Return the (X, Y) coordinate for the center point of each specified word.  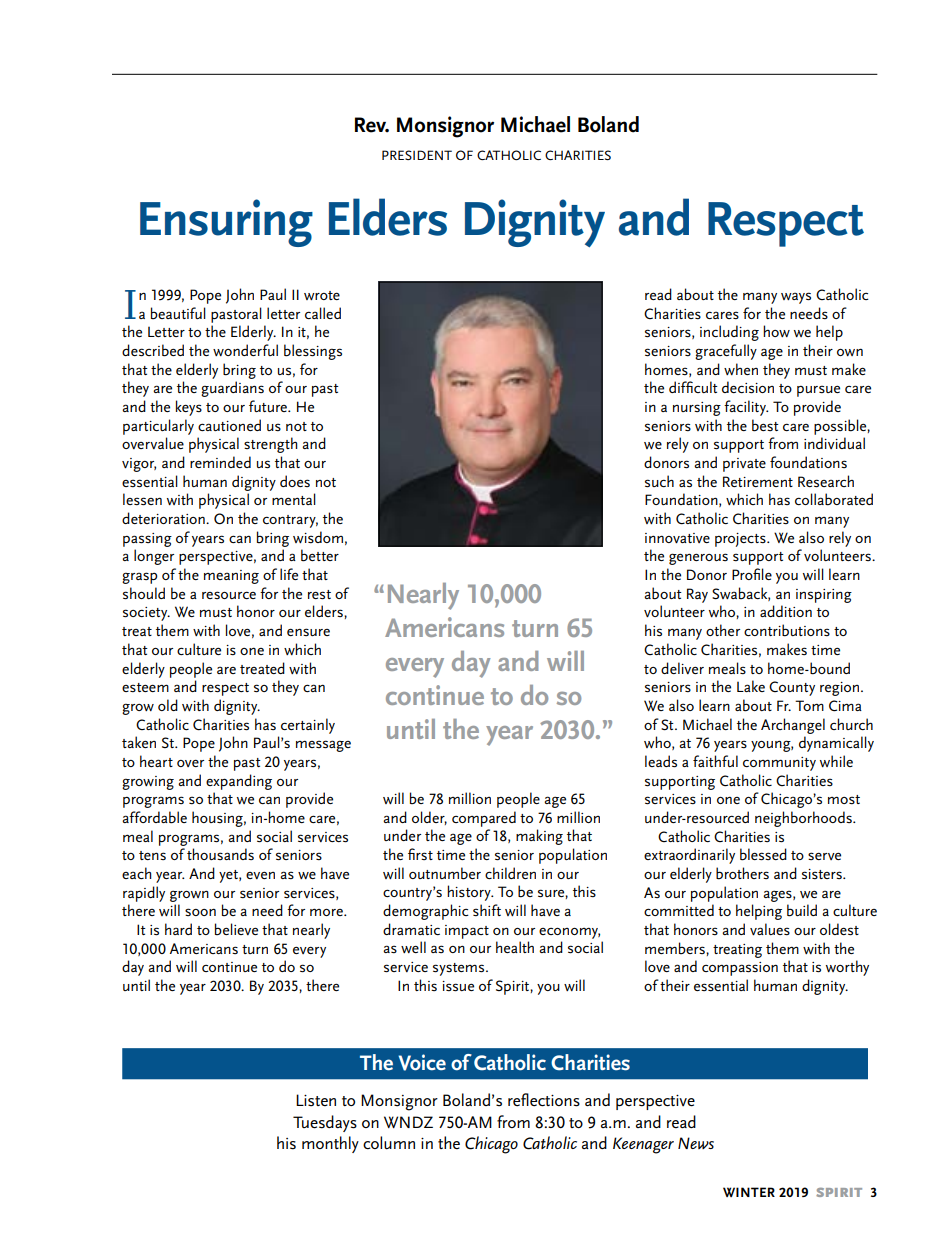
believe (236, 929)
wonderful (245, 350)
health (515, 947)
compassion (740, 969)
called (323, 313)
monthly (330, 1144)
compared (484, 819)
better (320, 555)
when (741, 369)
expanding (239, 782)
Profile (752, 574)
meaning (231, 577)
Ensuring (226, 223)
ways (796, 298)
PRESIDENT (417, 155)
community (779, 764)
